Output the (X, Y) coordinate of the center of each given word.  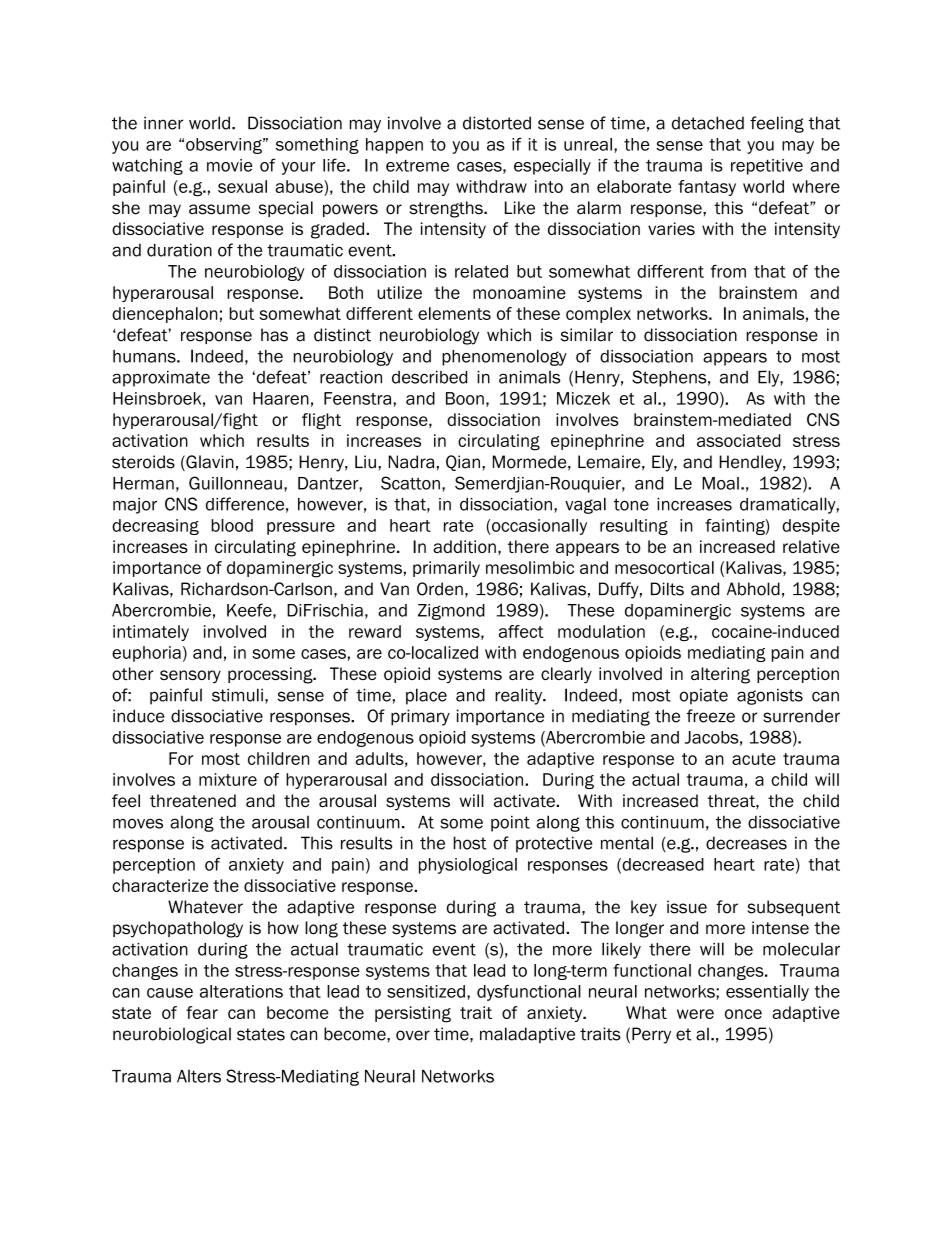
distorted (497, 123)
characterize (160, 885)
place (426, 696)
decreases (746, 843)
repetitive (767, 167)
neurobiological (172, 1035)
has (274, 335)
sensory (190, 677)
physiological (468, 866)
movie (230, 165)
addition (464, 546)
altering (720, 675)
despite (811, 527)
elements (454, 313)
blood (232, 525)
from (728, 271)
